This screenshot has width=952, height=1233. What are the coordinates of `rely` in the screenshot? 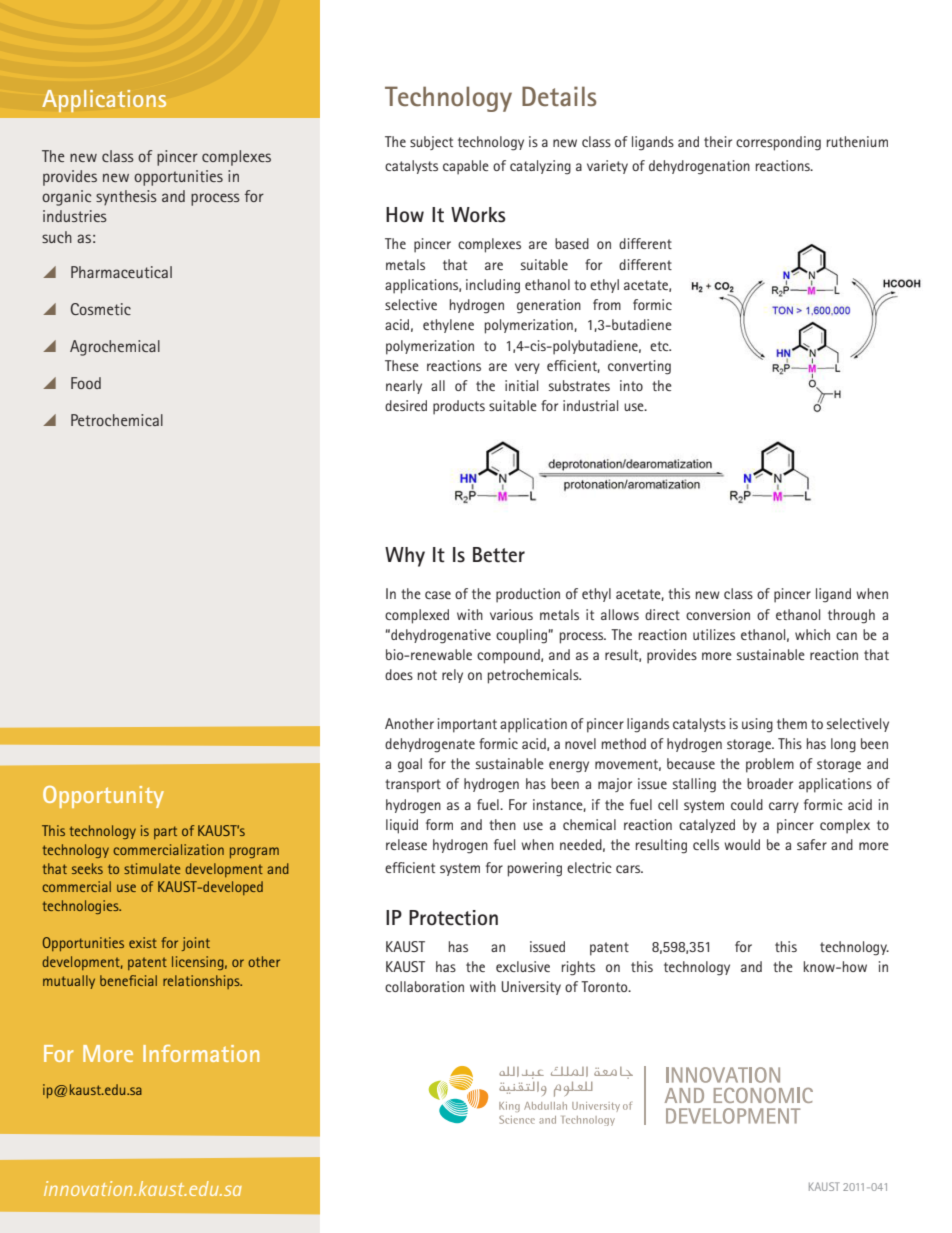 It's located at (452, 676).
